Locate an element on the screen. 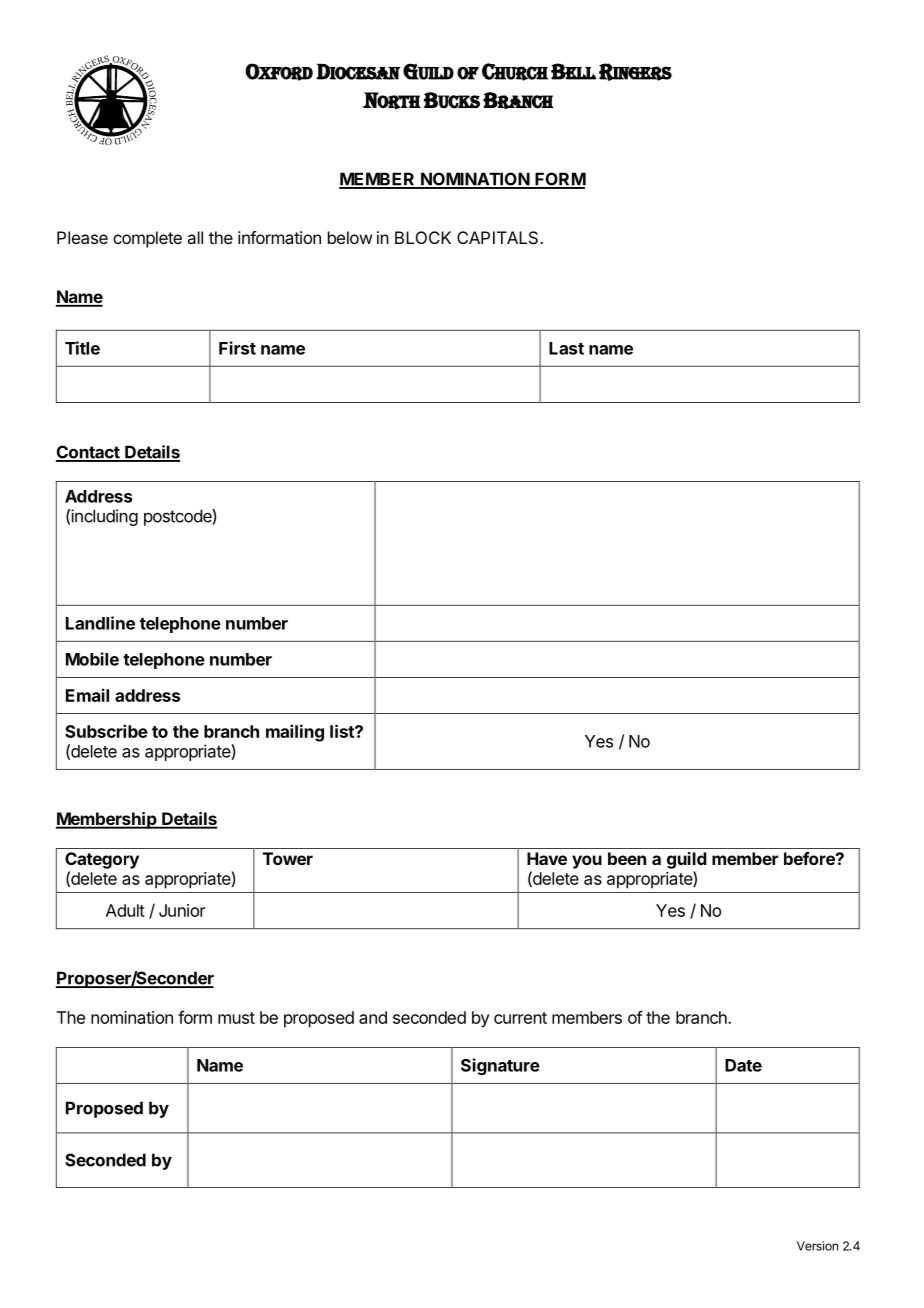 This screenshot has width=924, height=1308. BLOCK is located at coordinates (423, 237).
